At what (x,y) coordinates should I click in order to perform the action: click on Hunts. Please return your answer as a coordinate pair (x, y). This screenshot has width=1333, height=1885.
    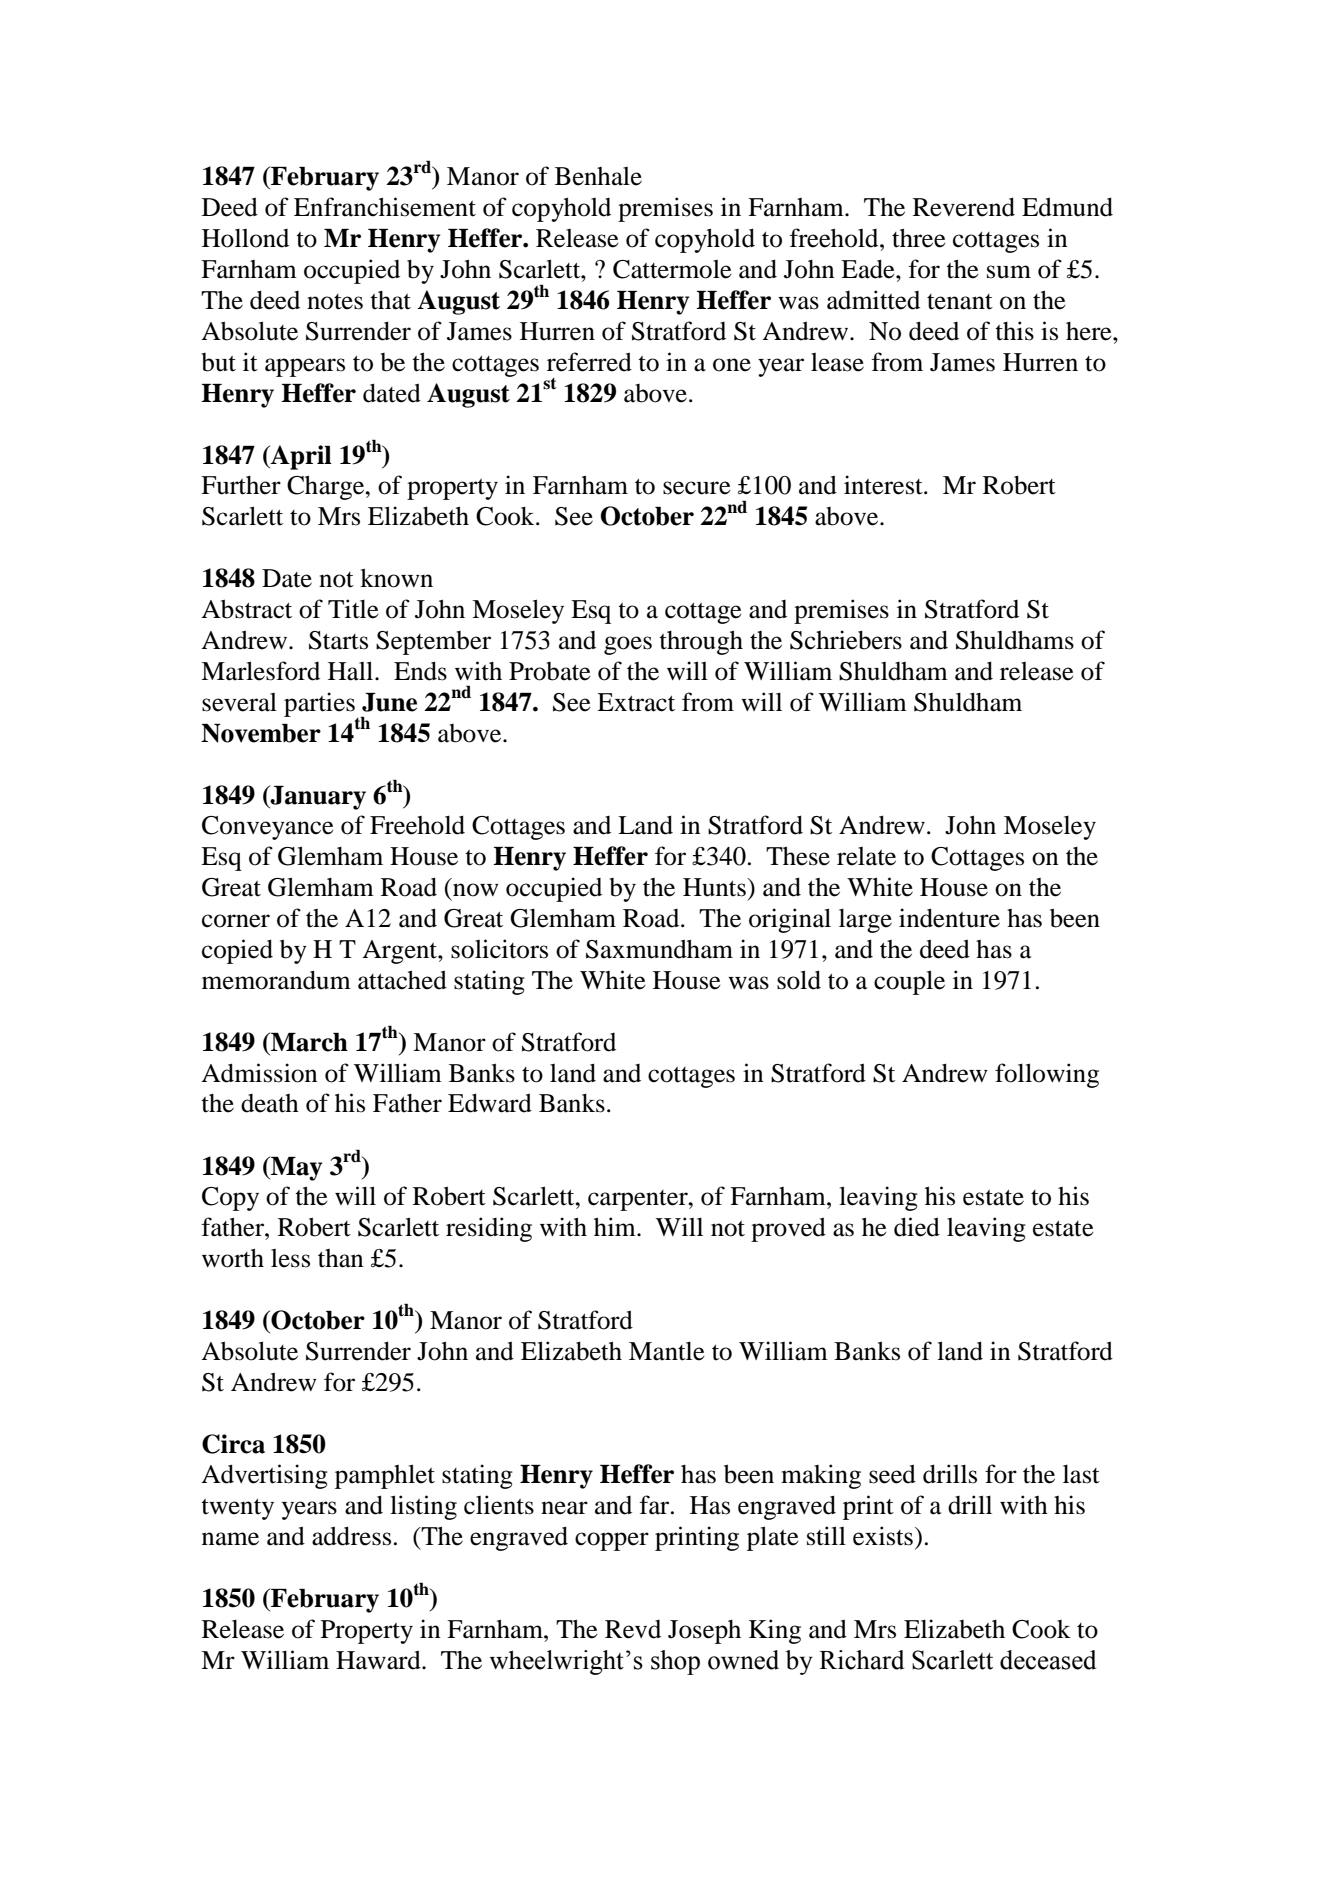
    Looking at the image, I should click on (715, 887).
